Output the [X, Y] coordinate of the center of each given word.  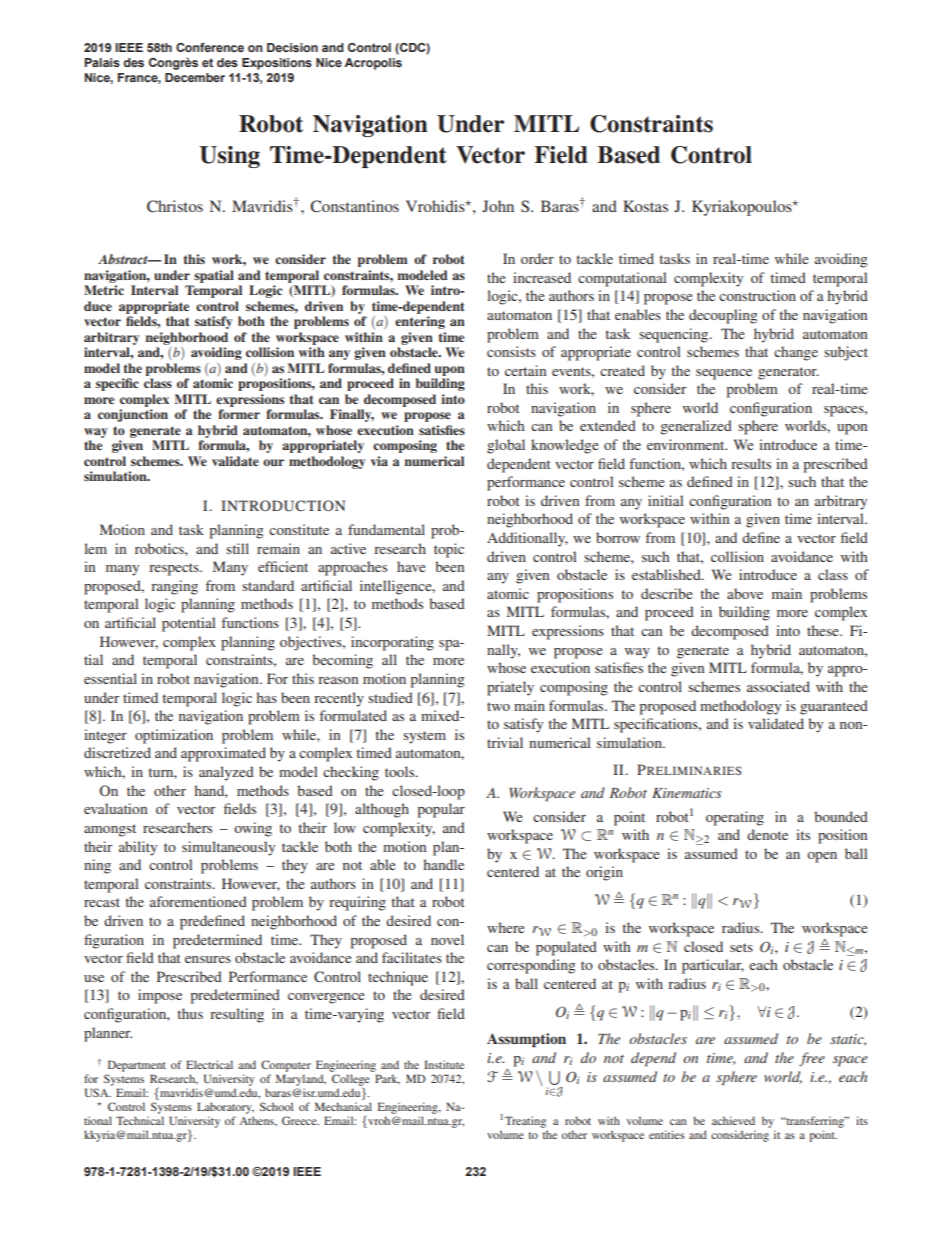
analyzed [226, 773]
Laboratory [225, 1108]
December [195, 77]
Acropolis [373, 64]
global [506, 446]
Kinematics [687, 793]
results [751, 463]
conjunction [133, 415]
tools [401, 771]
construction [757, 295]
